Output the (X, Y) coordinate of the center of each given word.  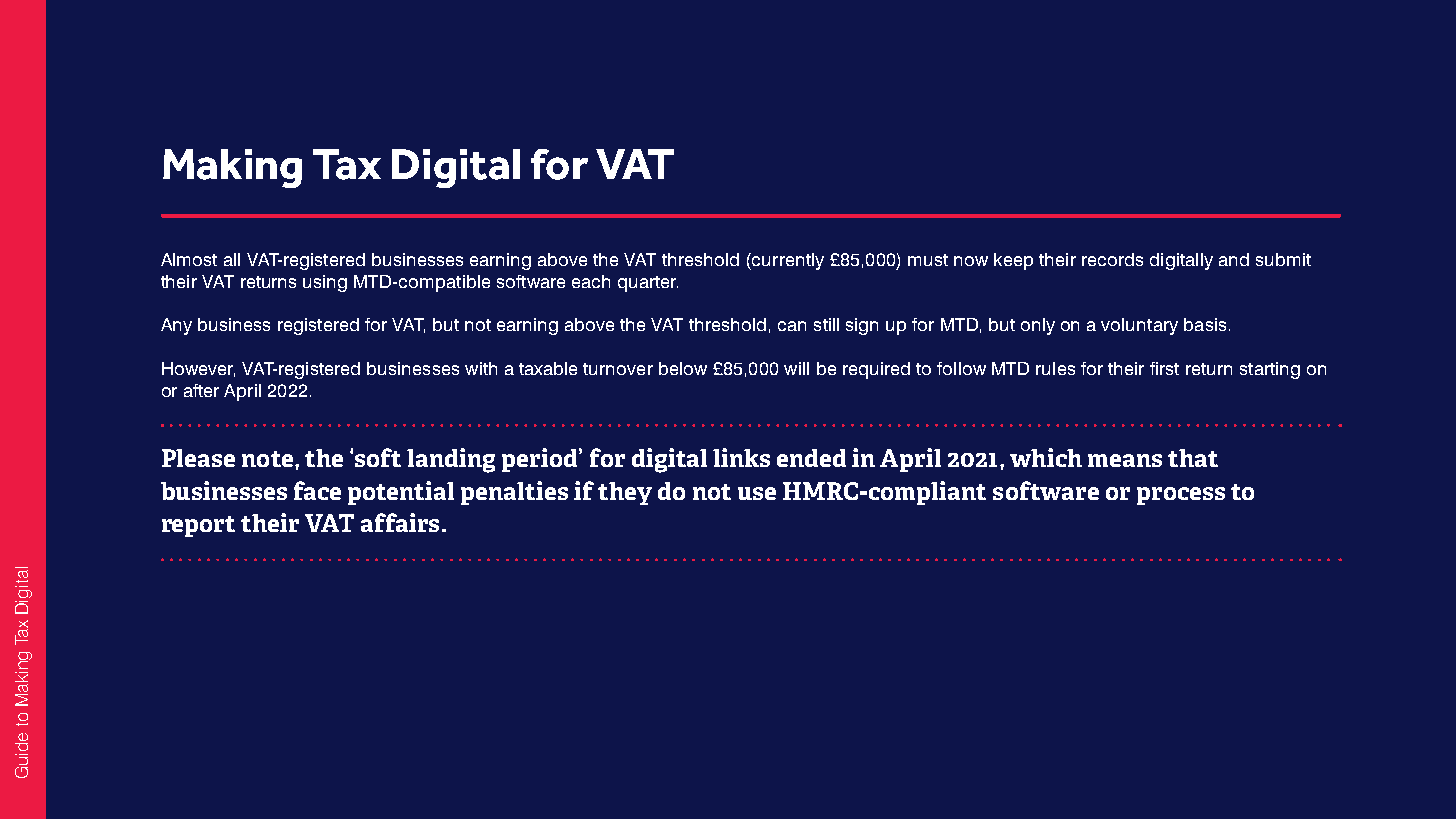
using (325, 283)
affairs (400, 522)
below (683, 368)
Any (176, 326)
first (1164, 368)
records (1112, 259)
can (792, 326)
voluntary (1139, 326)
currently (787, 261)
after (201, 390)
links (741, 457)
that (1193, 458)
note (267, 459)
